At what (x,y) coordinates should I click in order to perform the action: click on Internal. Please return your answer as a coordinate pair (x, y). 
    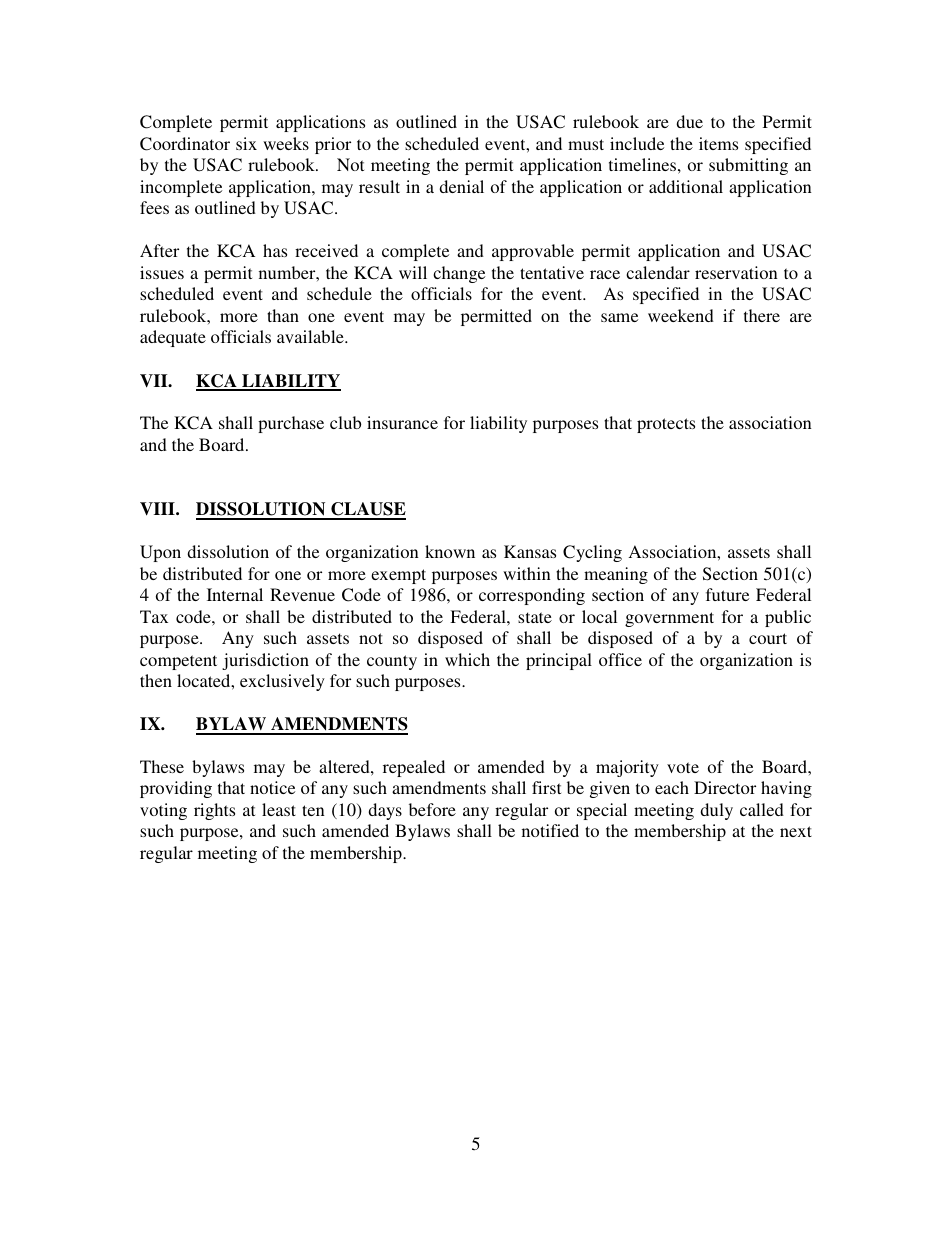
    Looking at the image, I should click on (235, 594).
